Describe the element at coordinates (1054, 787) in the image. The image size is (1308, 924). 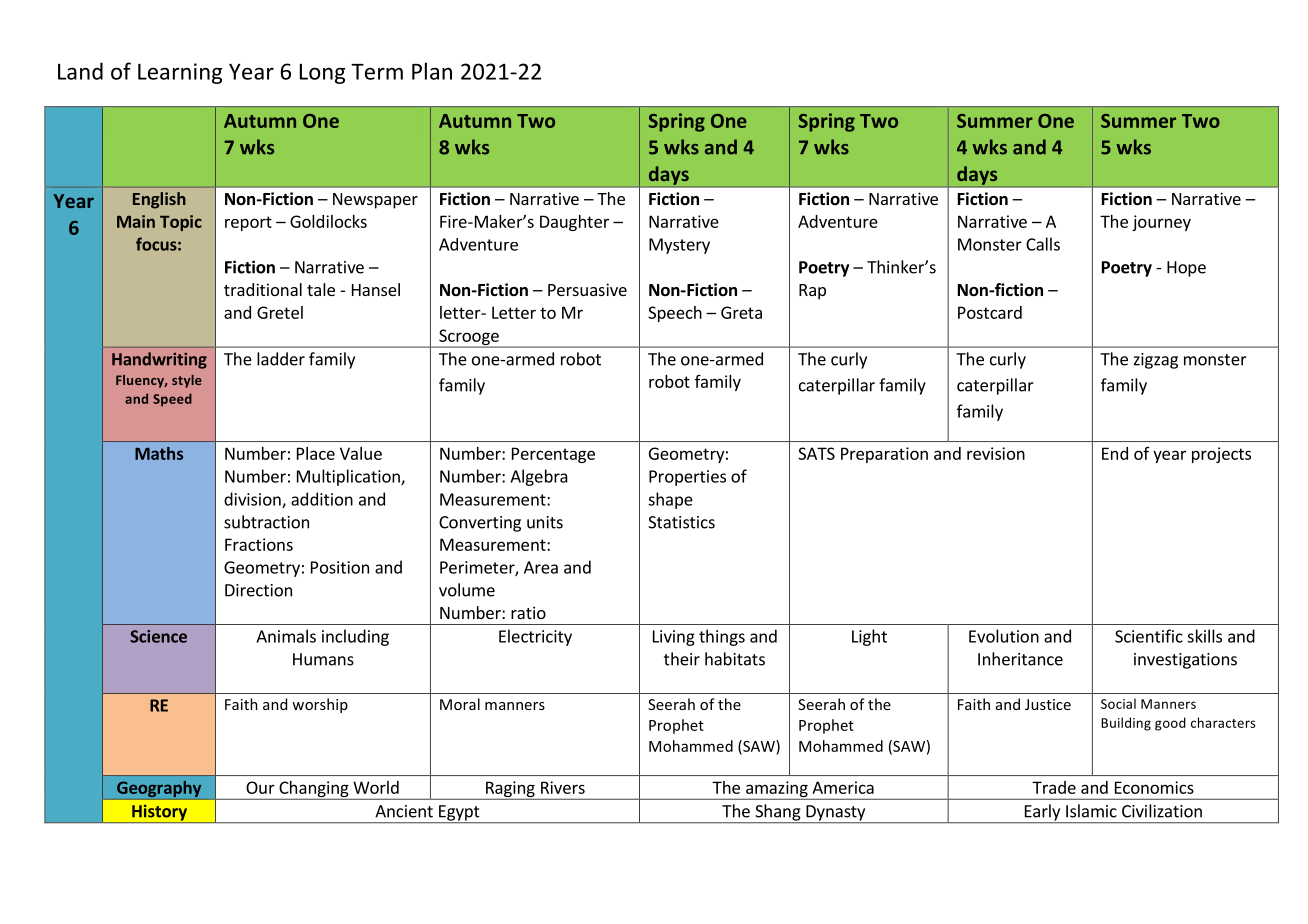
I see `Trade` at that location.
